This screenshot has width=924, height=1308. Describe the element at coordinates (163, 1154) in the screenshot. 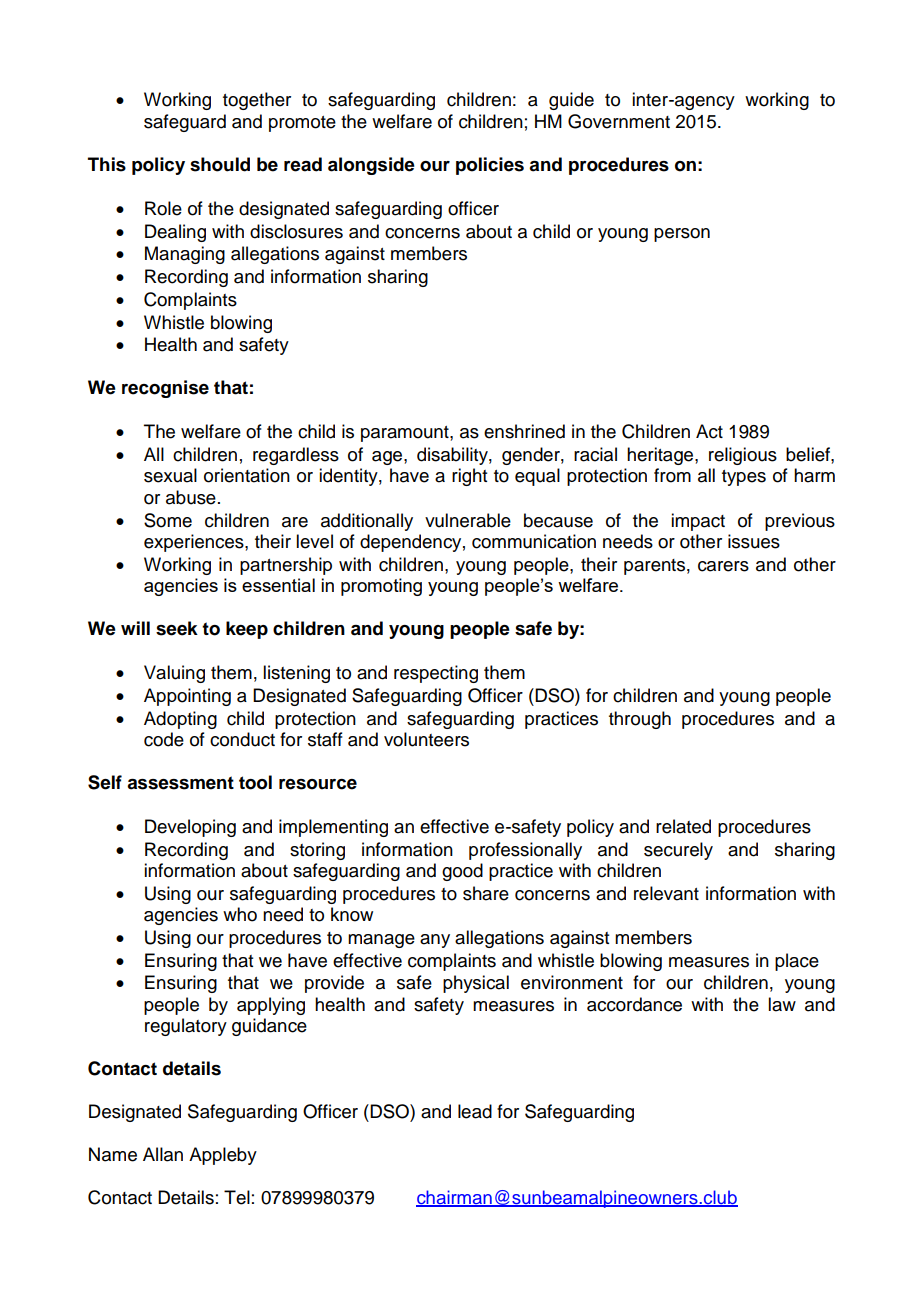

I see `Allan` at that location.
